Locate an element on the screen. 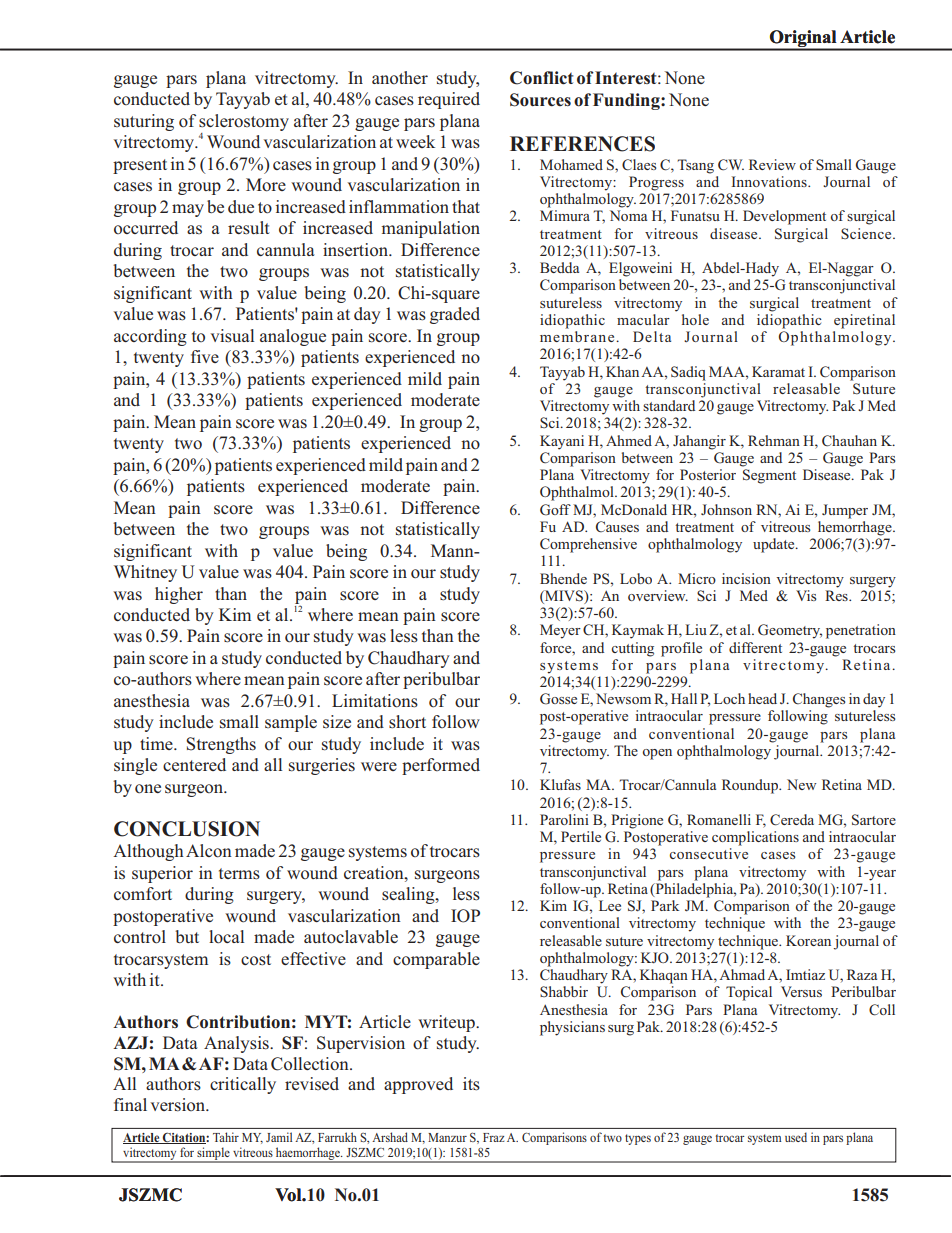 The height and width of the screenshot is (1233, 952). complications is located at coordinates (755, 838).
